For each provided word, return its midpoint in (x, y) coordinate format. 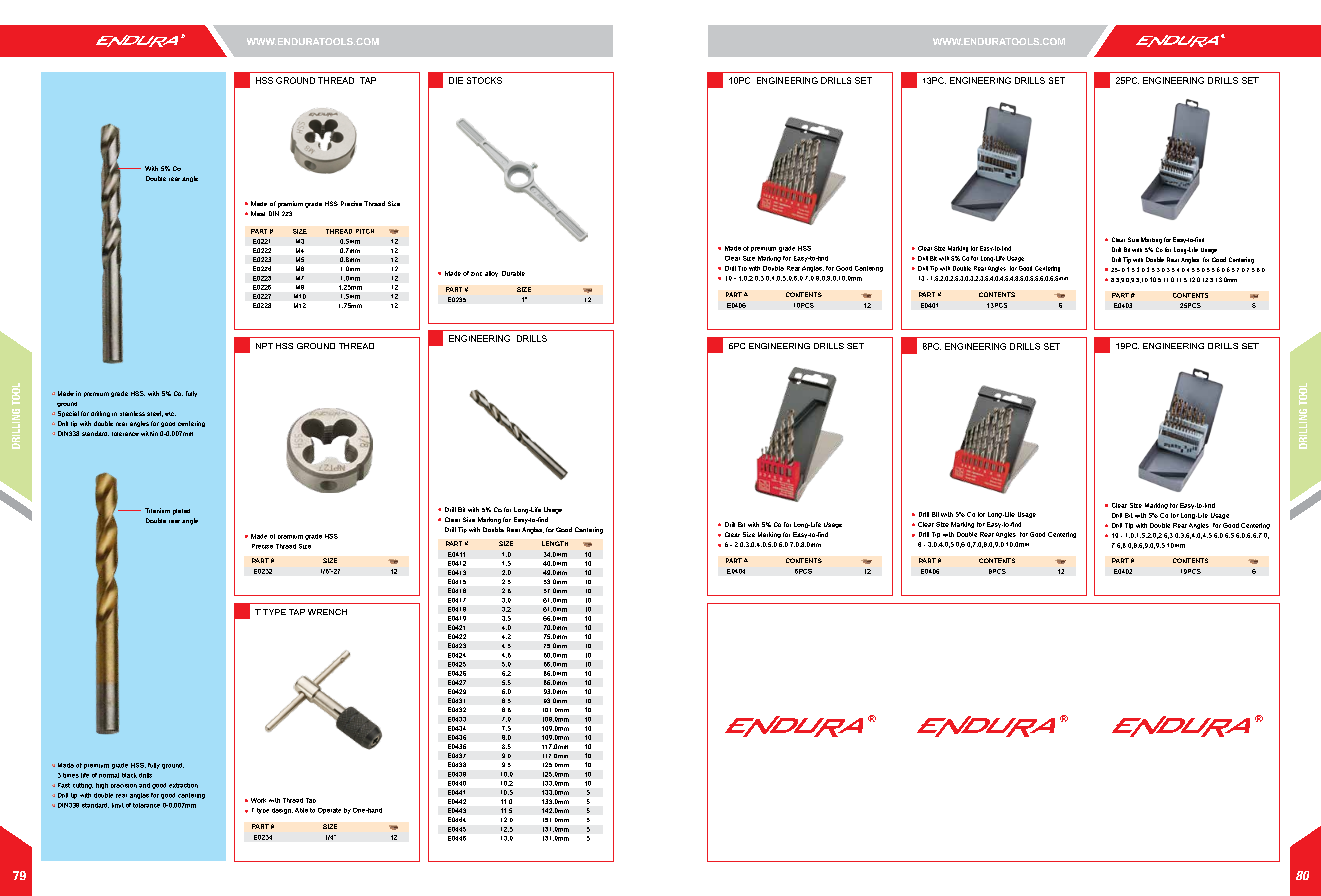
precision (124, 786)
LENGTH (555, 543)
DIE (456, 80)
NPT (264, 346)
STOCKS (484, 80)
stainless (132, 413)
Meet (258, 213)
